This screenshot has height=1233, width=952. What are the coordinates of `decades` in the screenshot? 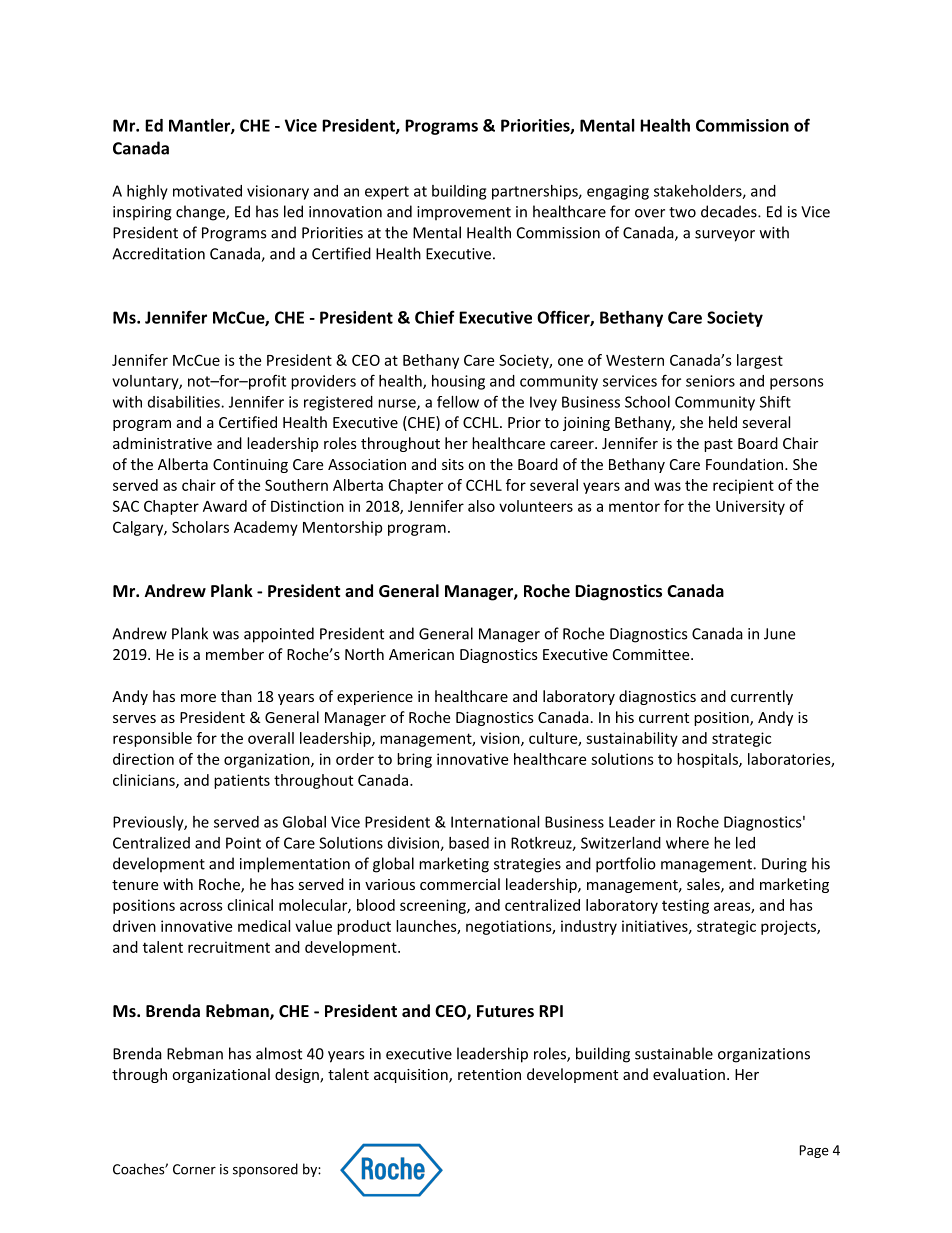 It's located at (730, 211).
